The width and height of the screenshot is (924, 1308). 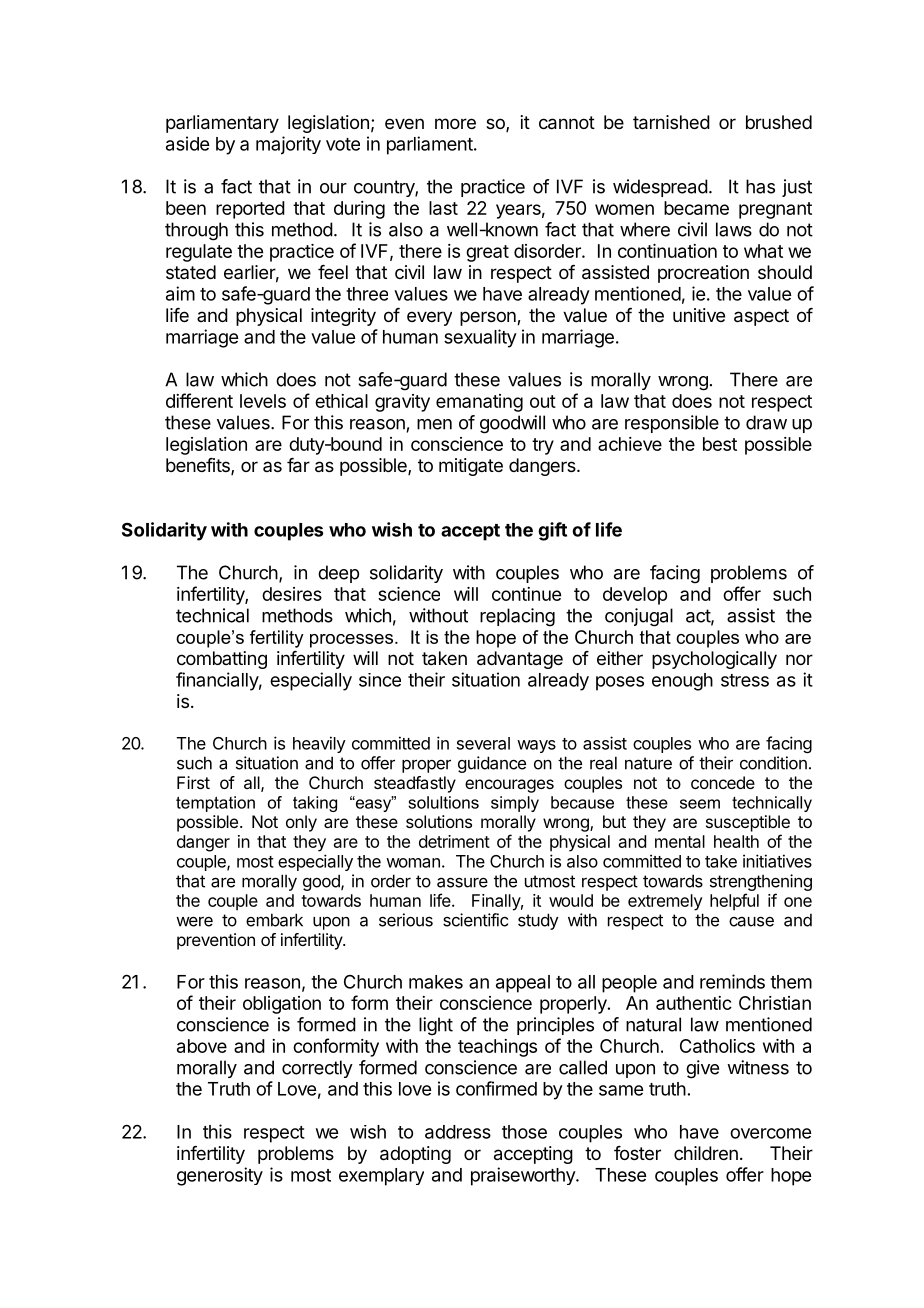 I want to click on psychologically, so click(x=714, y=660).
